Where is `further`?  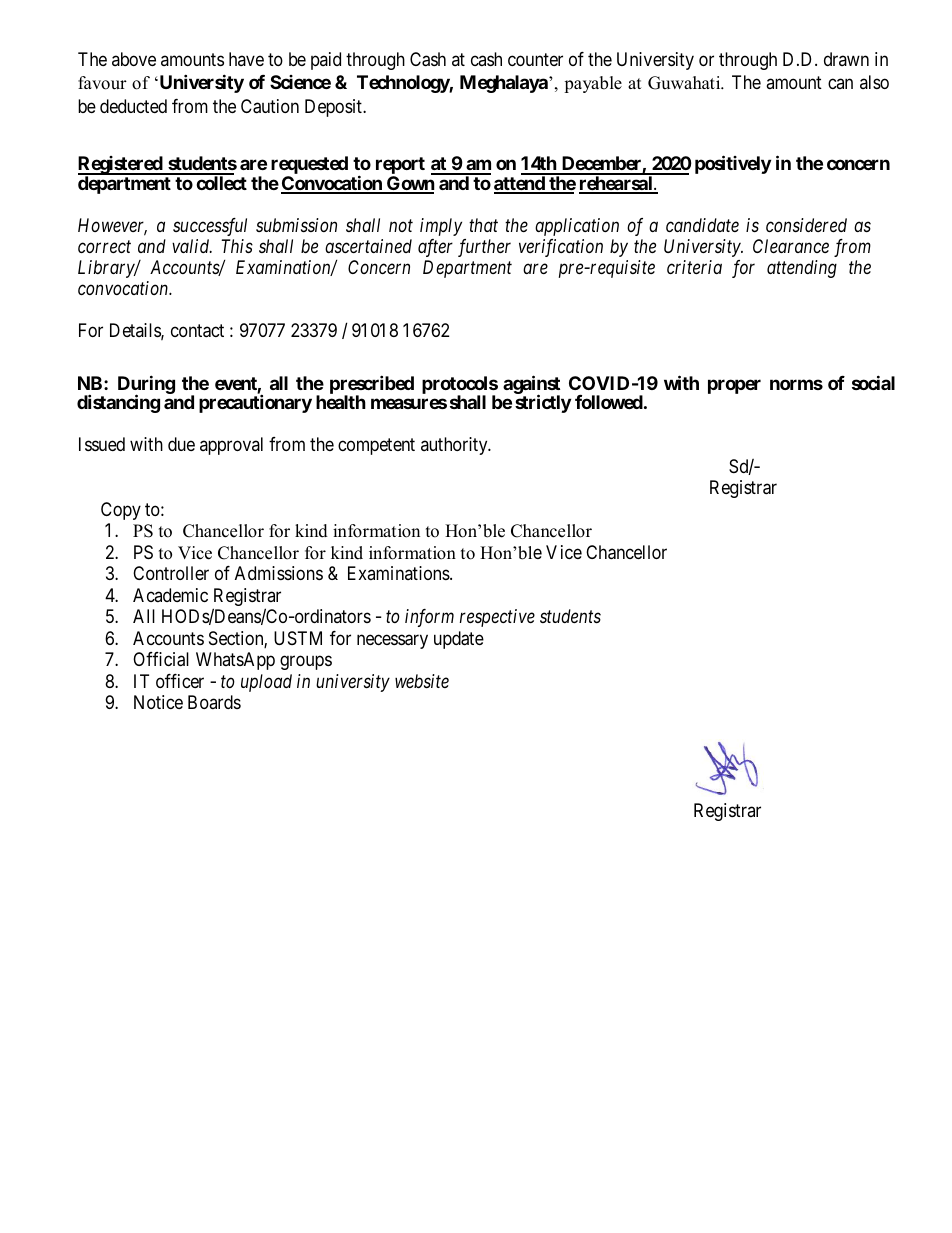
further is located at coordinates (484, 248).
